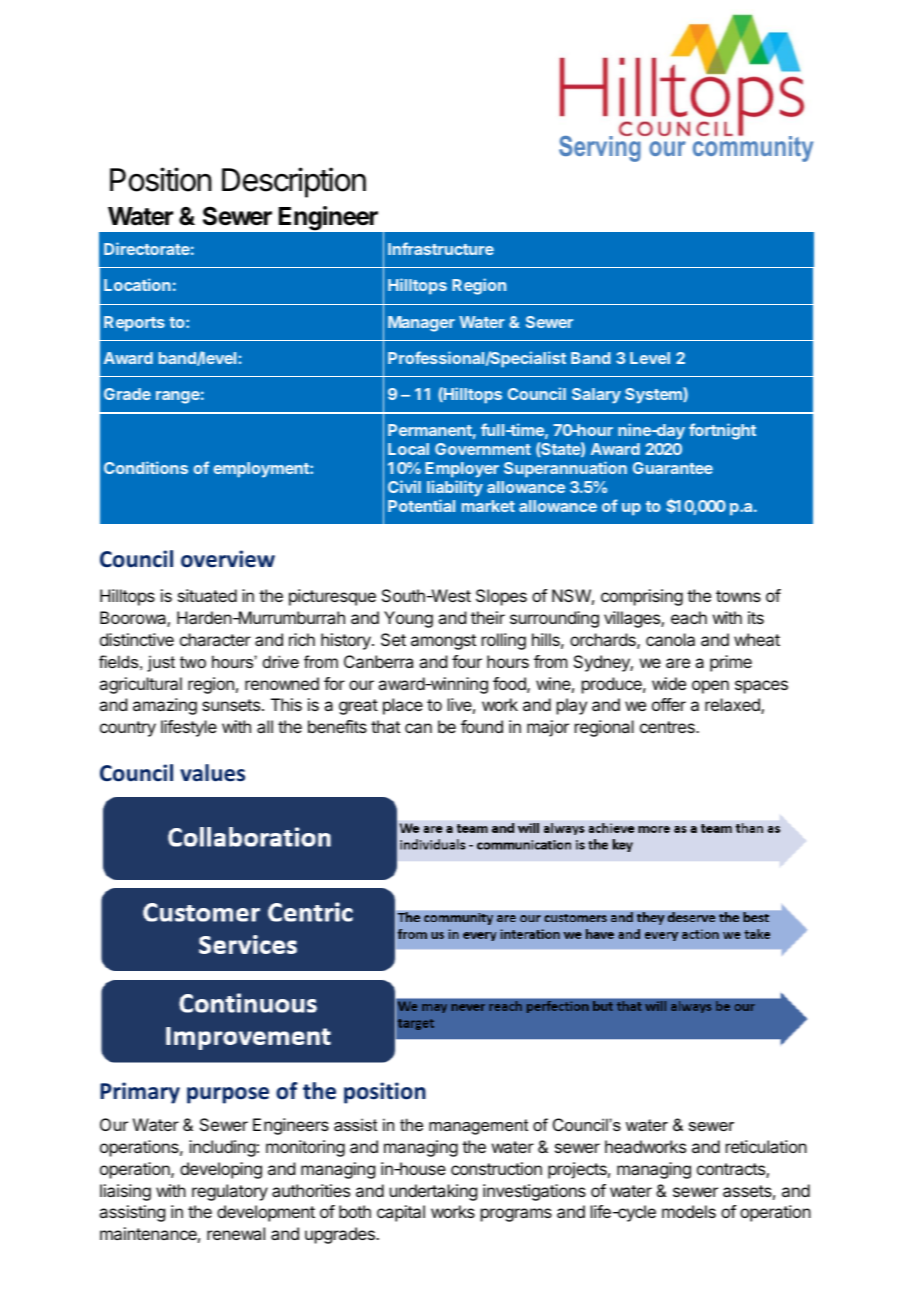 The height and width of the screenshot is (1308, 924). Describe the element at coordinates (668, 727) in the screenshot. I see `centres` at that location.
